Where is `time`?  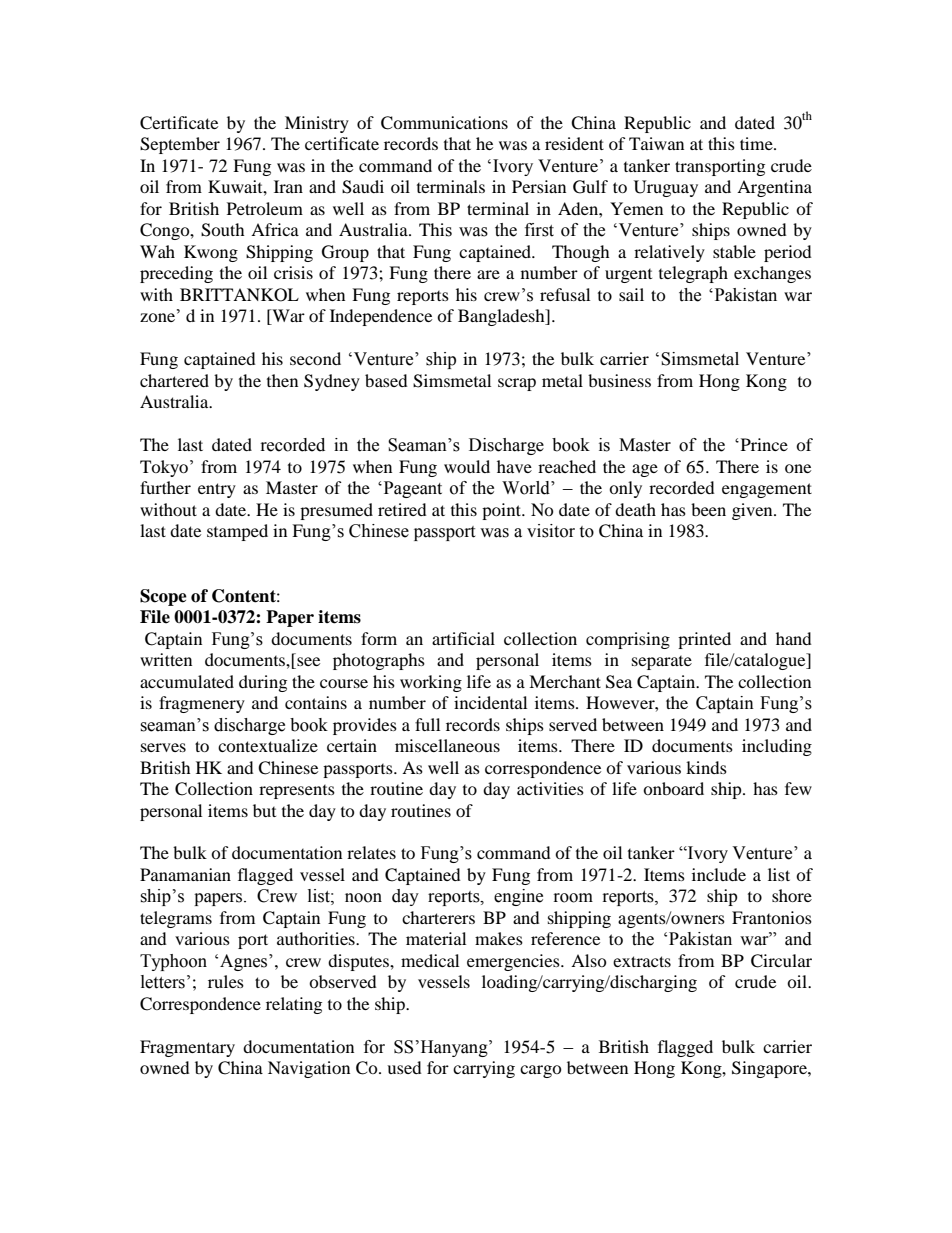
time is located at coordinates (757, 143).
